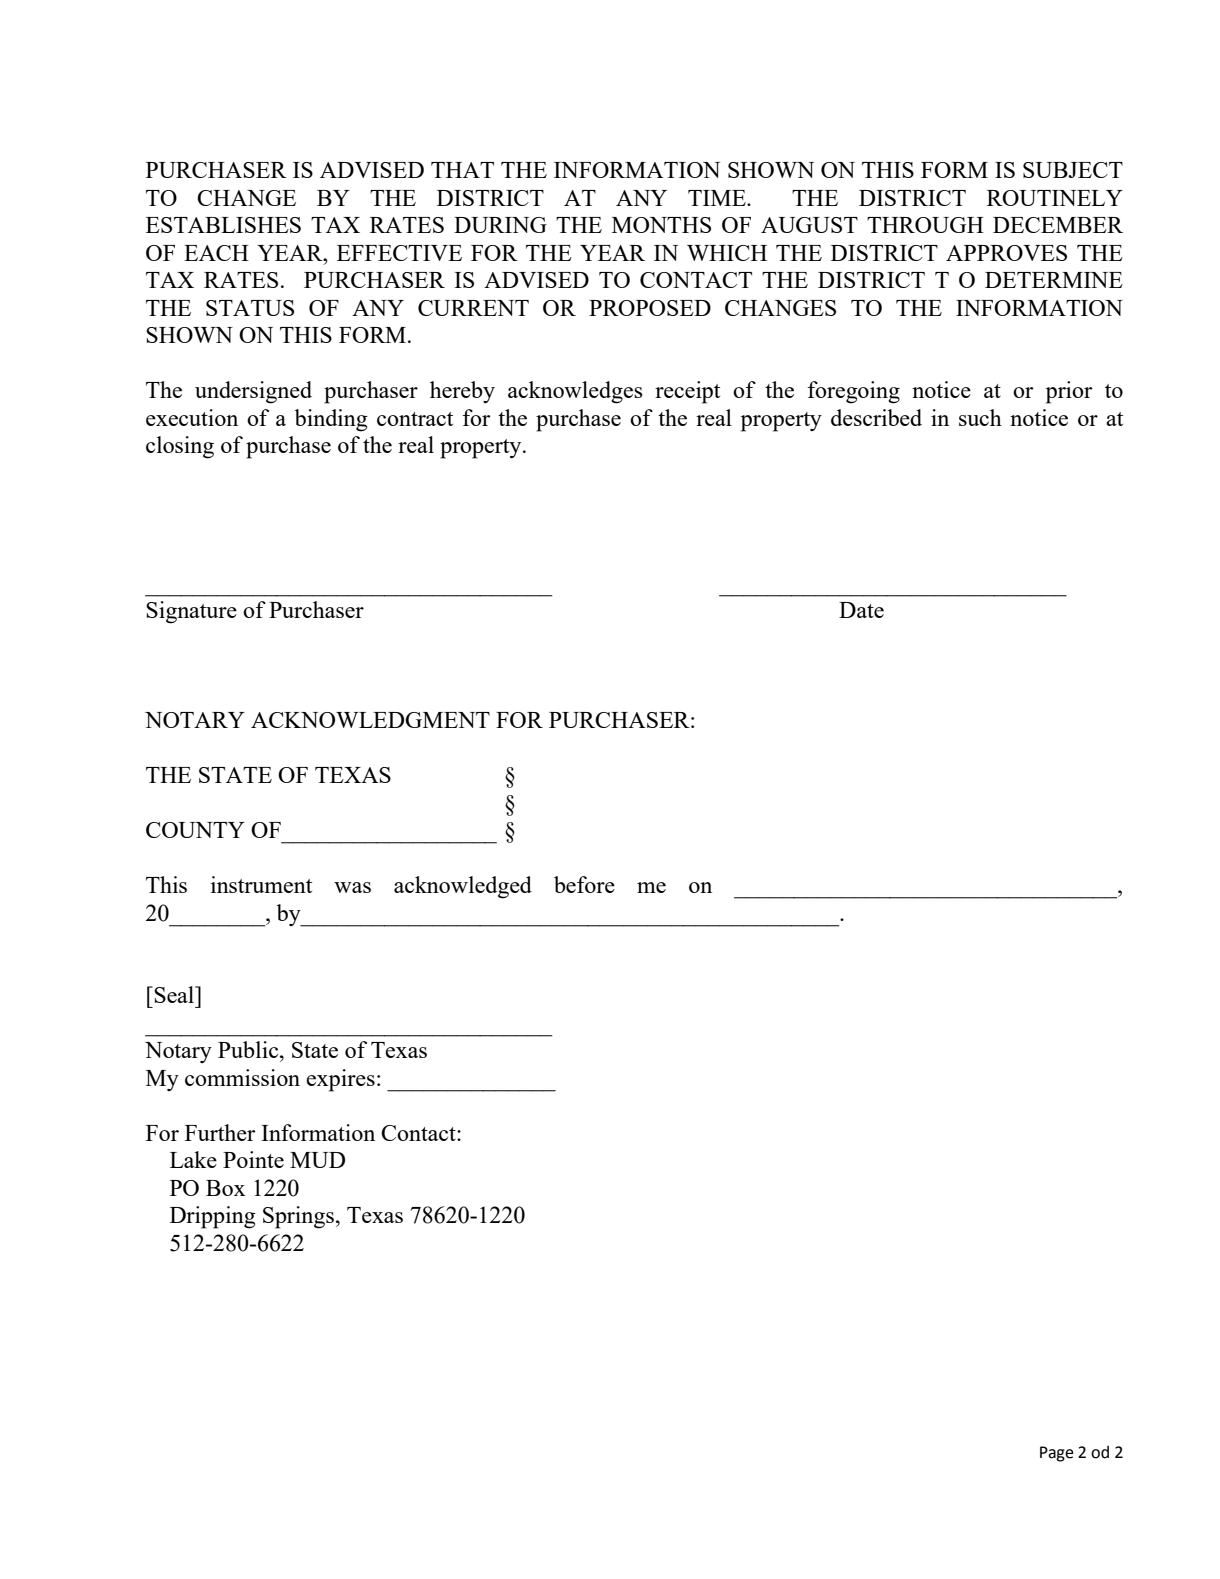 This screenshot has height=1579, width=1220. What do you see at coordinates (925, 225) in the screenshot?
I see `THROUGH` at bounding box center [925, 225].
